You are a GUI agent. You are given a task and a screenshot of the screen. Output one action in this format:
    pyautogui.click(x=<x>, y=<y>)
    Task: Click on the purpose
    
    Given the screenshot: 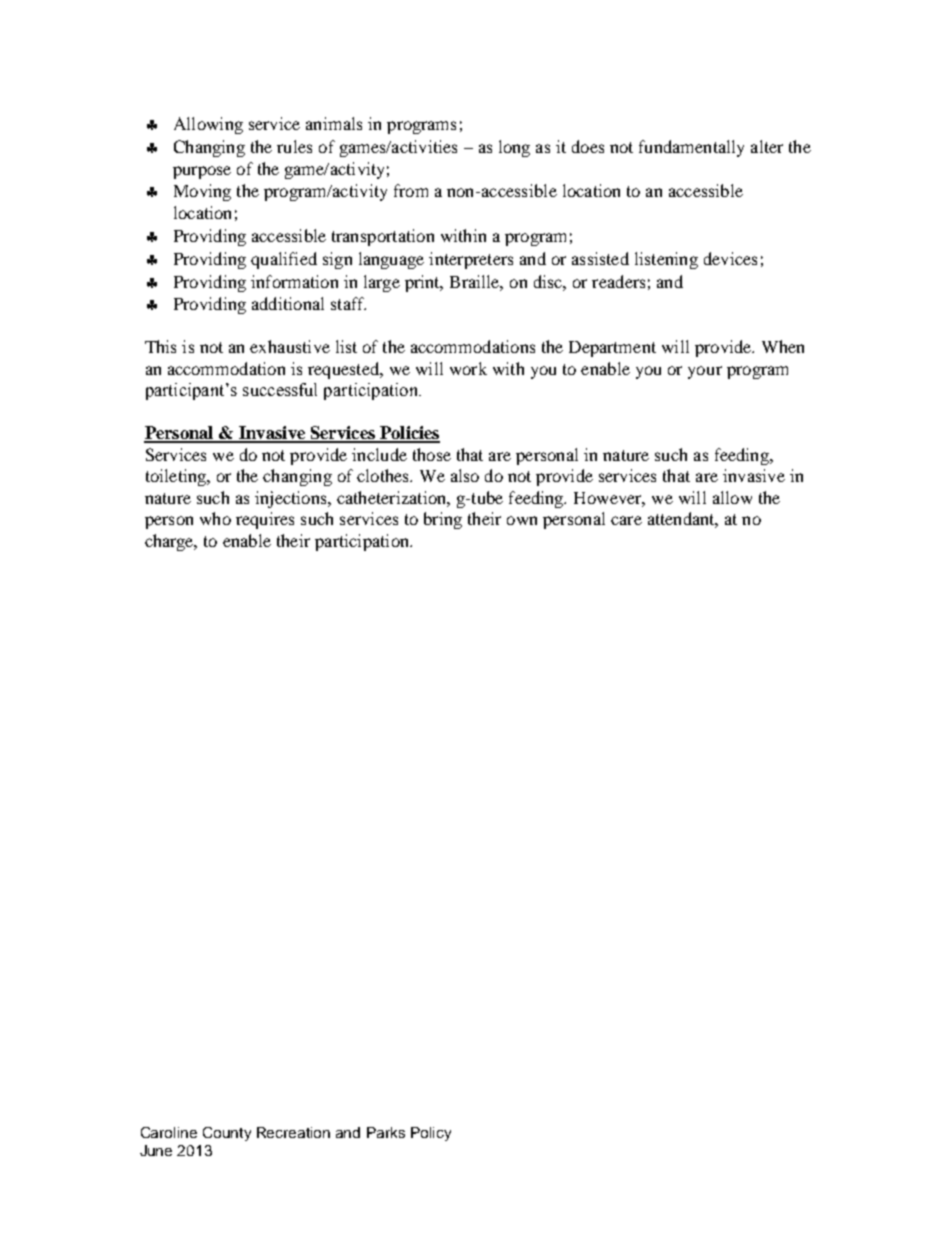 What is the action you would take?
    pyautogui.click(x=202, y=172)
